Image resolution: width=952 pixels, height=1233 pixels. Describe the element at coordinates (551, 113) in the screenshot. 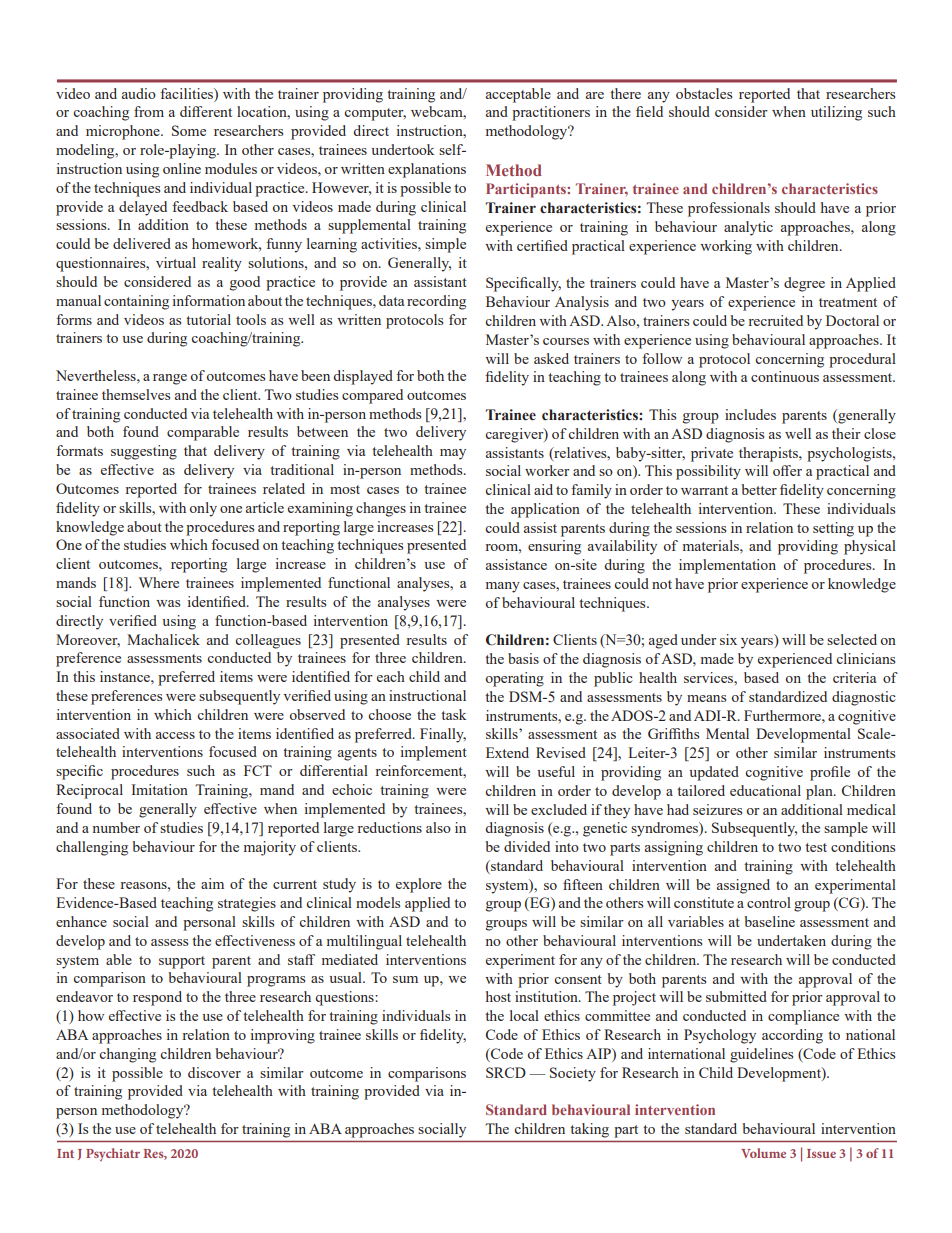

I see `practitioners` at that location.
